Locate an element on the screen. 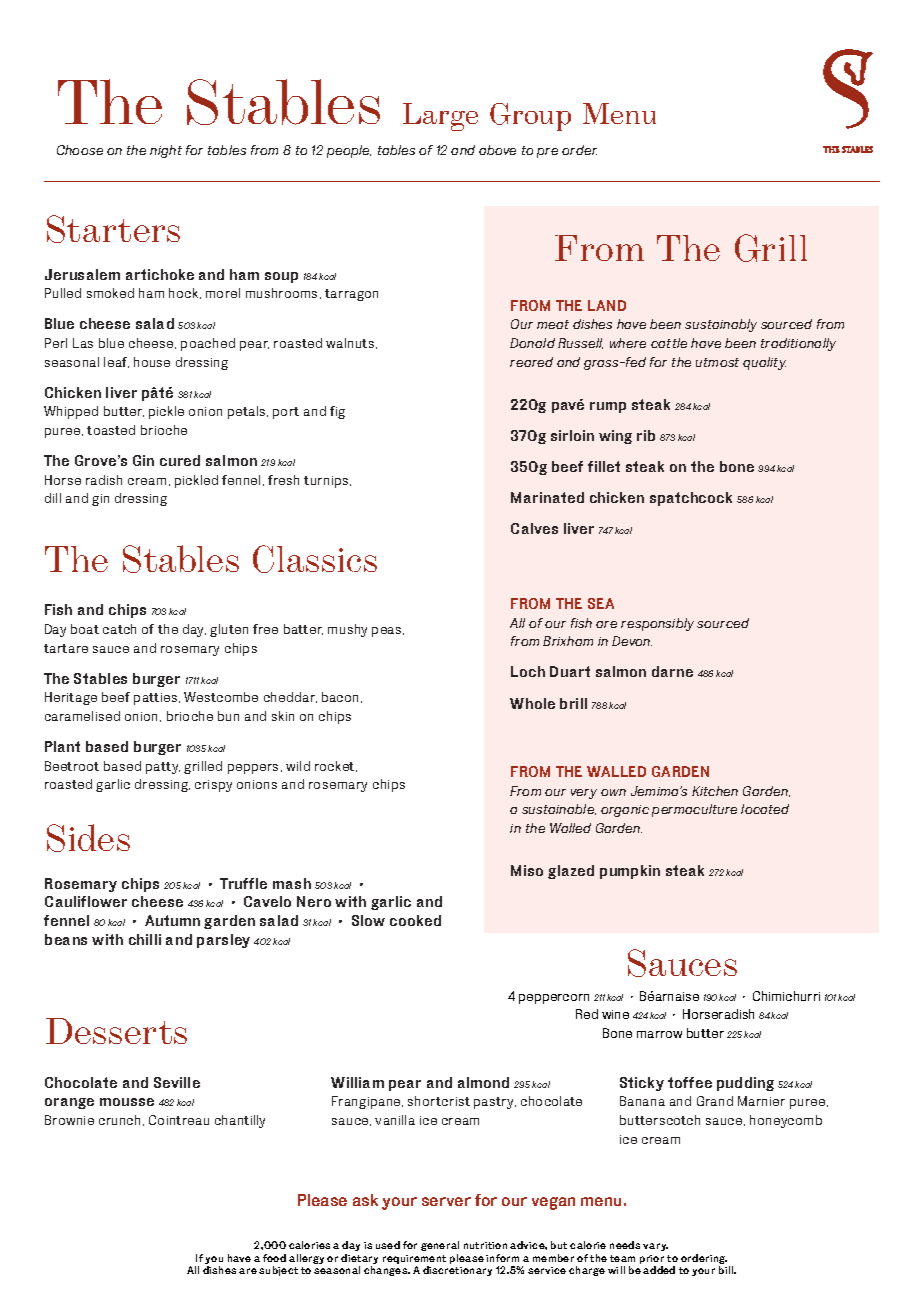 The width and height of the screenshot is (924, 1308). Large is located at coordinates (440, 117).
